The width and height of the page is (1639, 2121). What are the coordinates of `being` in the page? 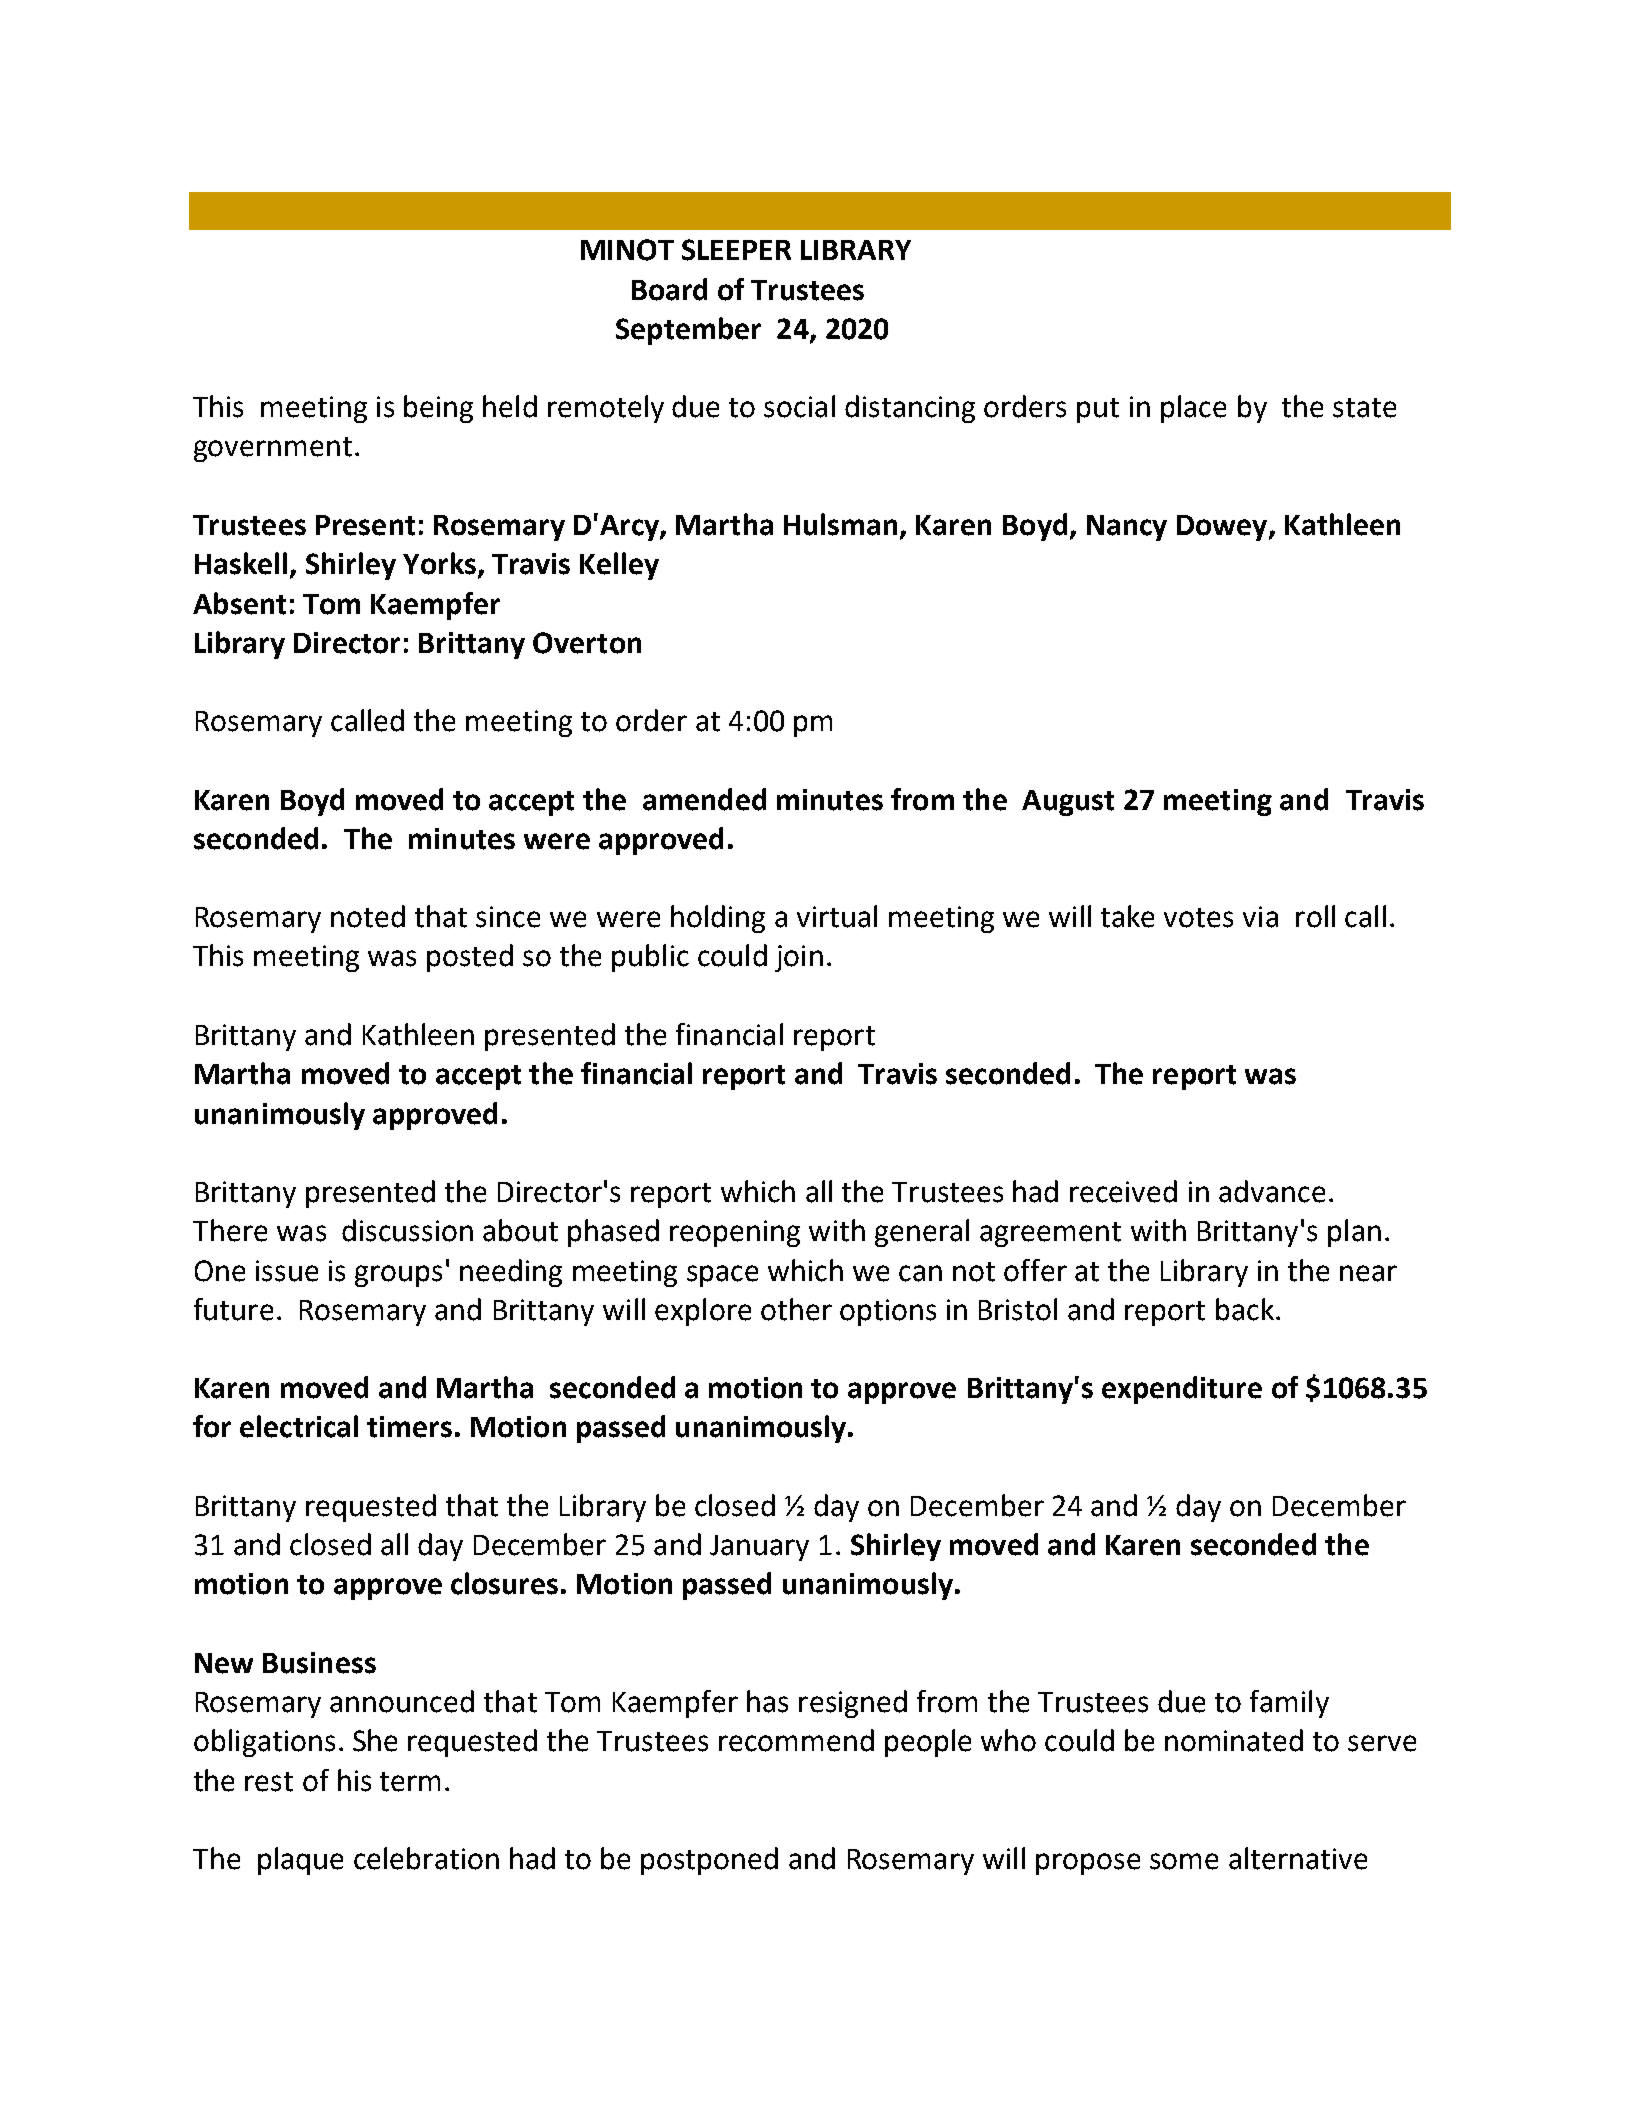 It's located at (438, 409).
